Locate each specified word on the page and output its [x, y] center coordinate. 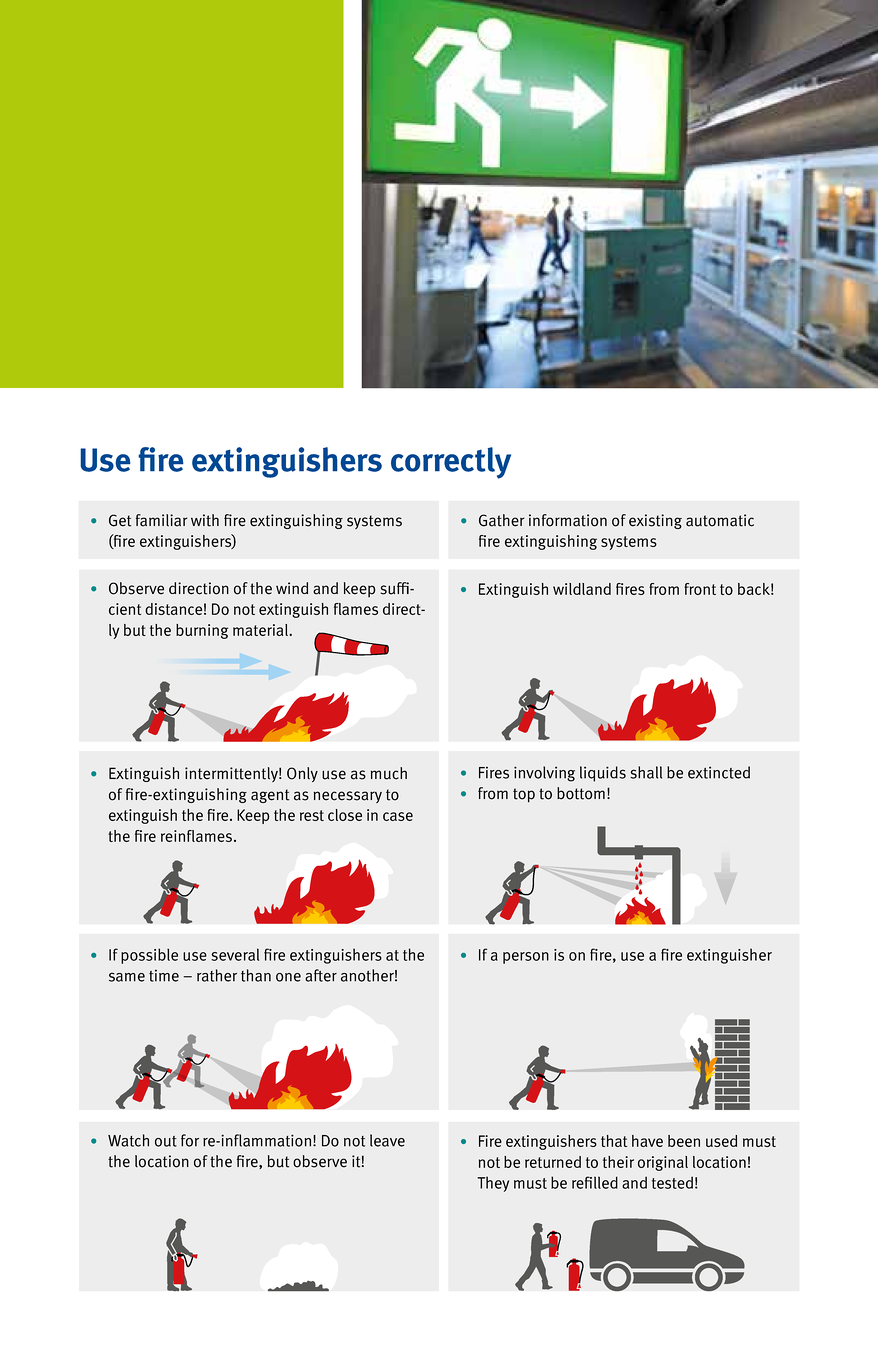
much [388, 773]
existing [655, 521]
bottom [581, 793]
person [526, 958]
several [235, 954]
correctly [451, 463]
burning [202, 631]
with [205, 520]
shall [646, 772]
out [166, 1141]
